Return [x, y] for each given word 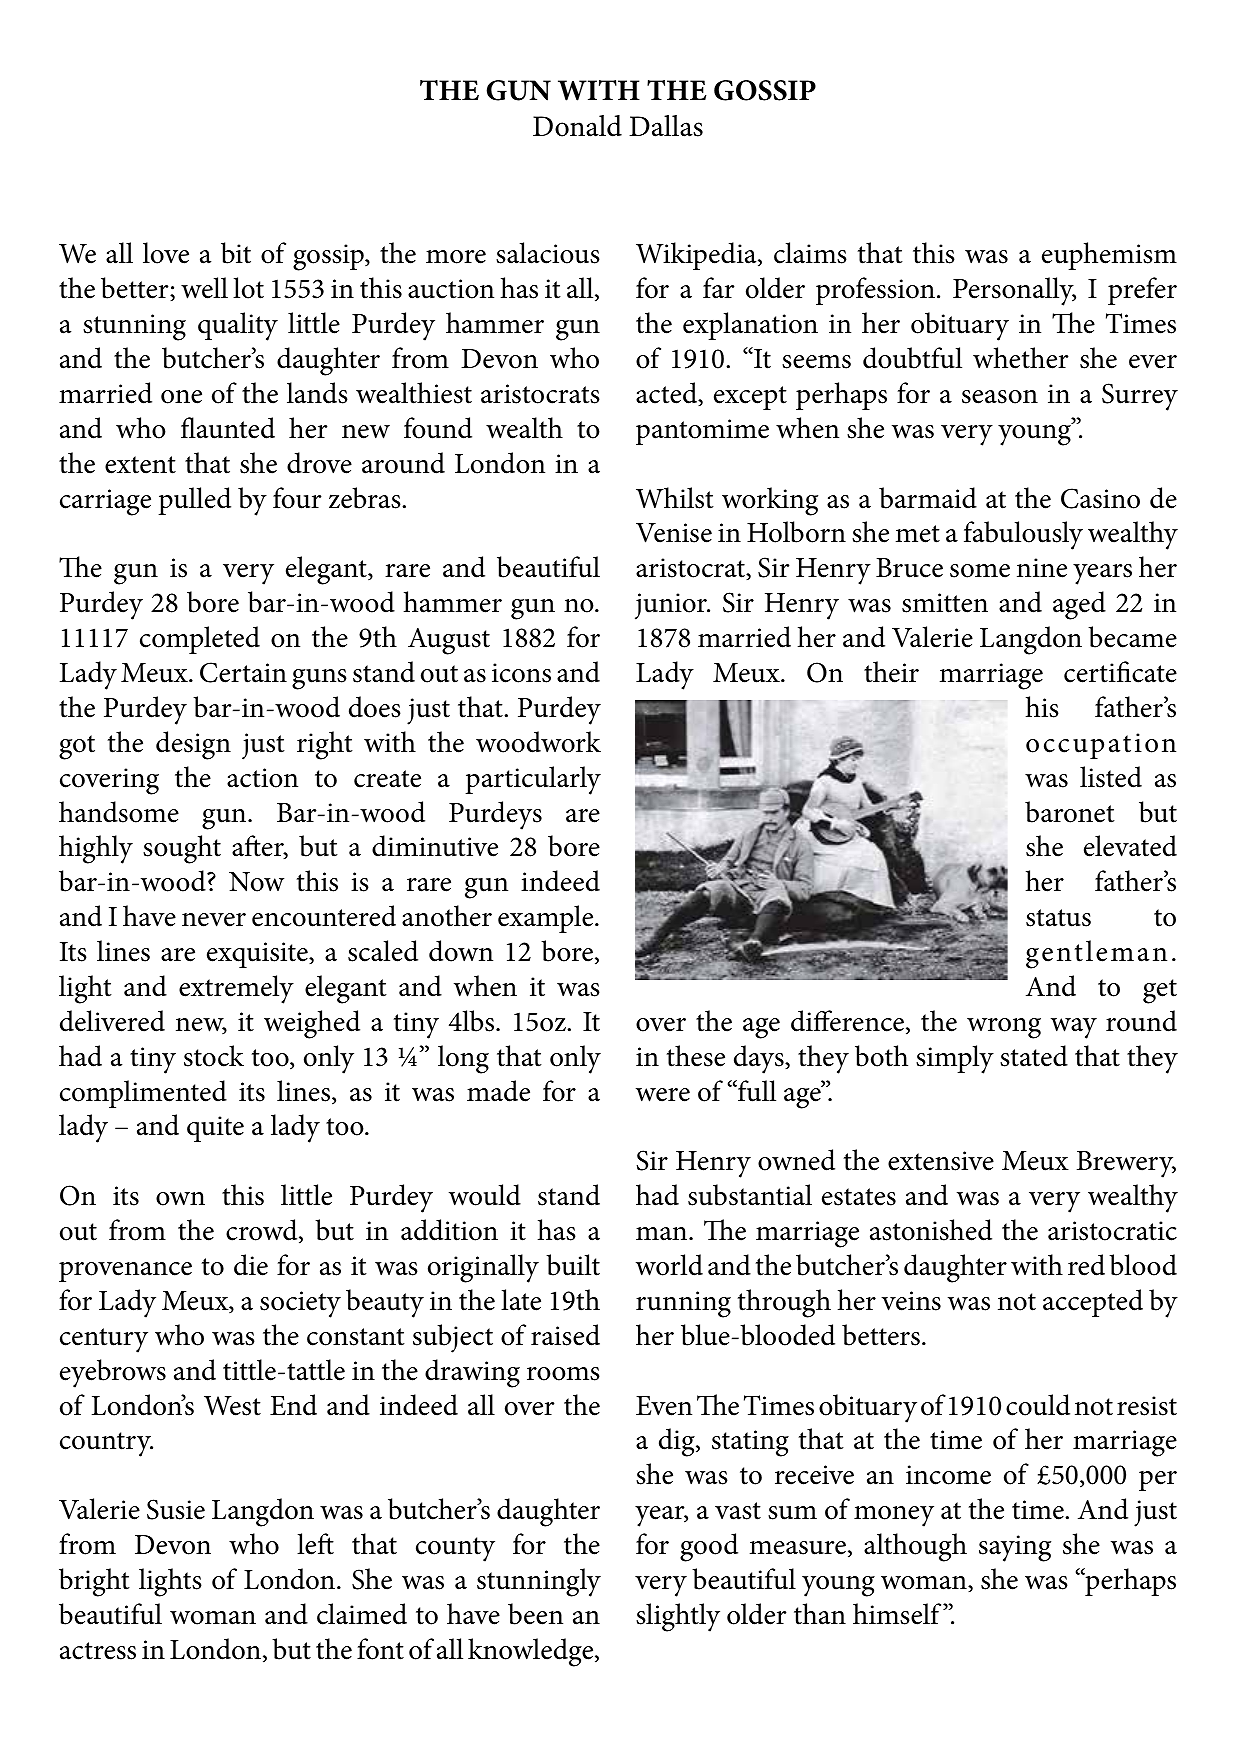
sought [182, 849]
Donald [577, 126]
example [547, 919]
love [166, 253]
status [1058, 918]
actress [98, 1651]
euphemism [1109, 256]
